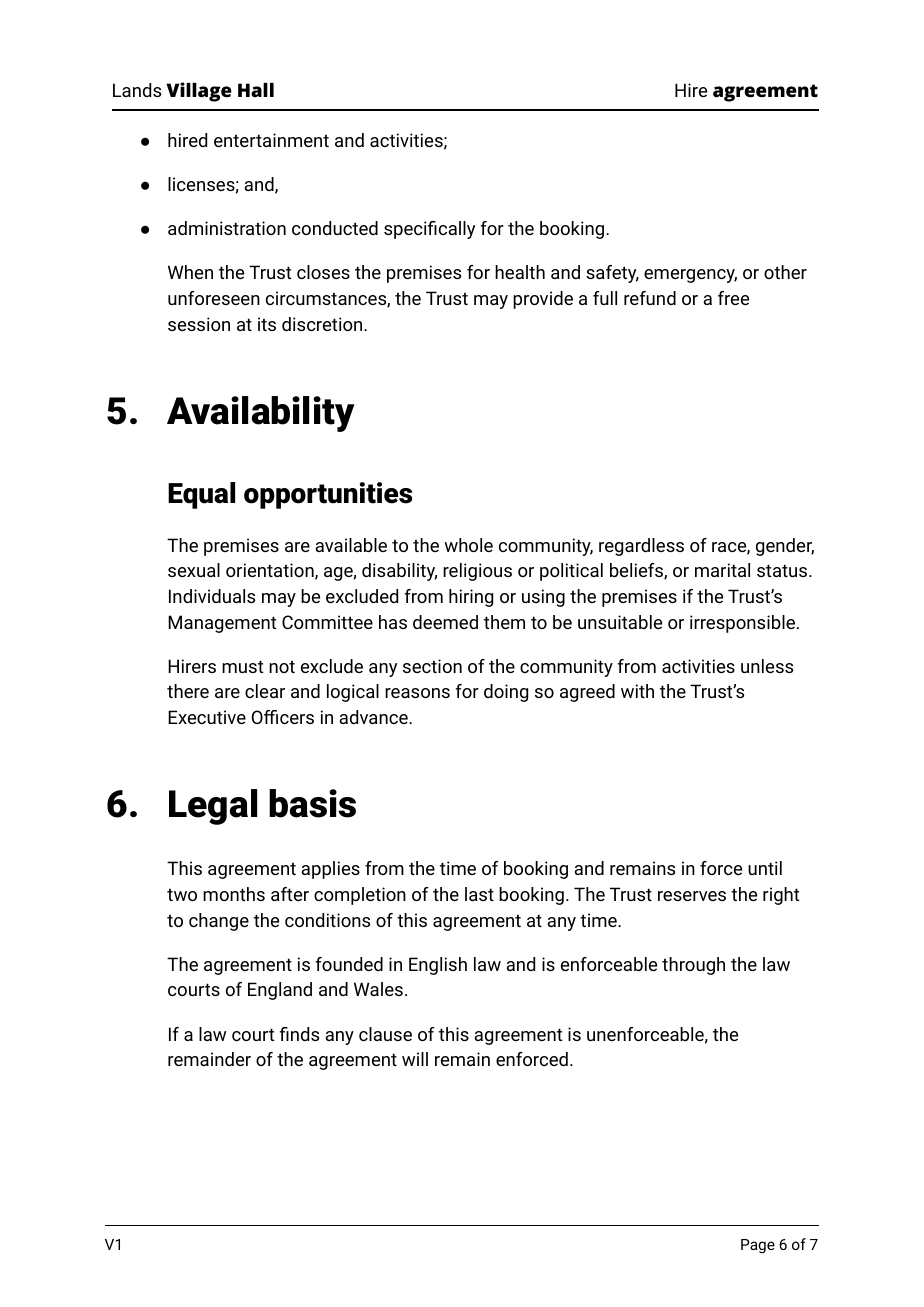  I want to click on last, so click(479, 894).
